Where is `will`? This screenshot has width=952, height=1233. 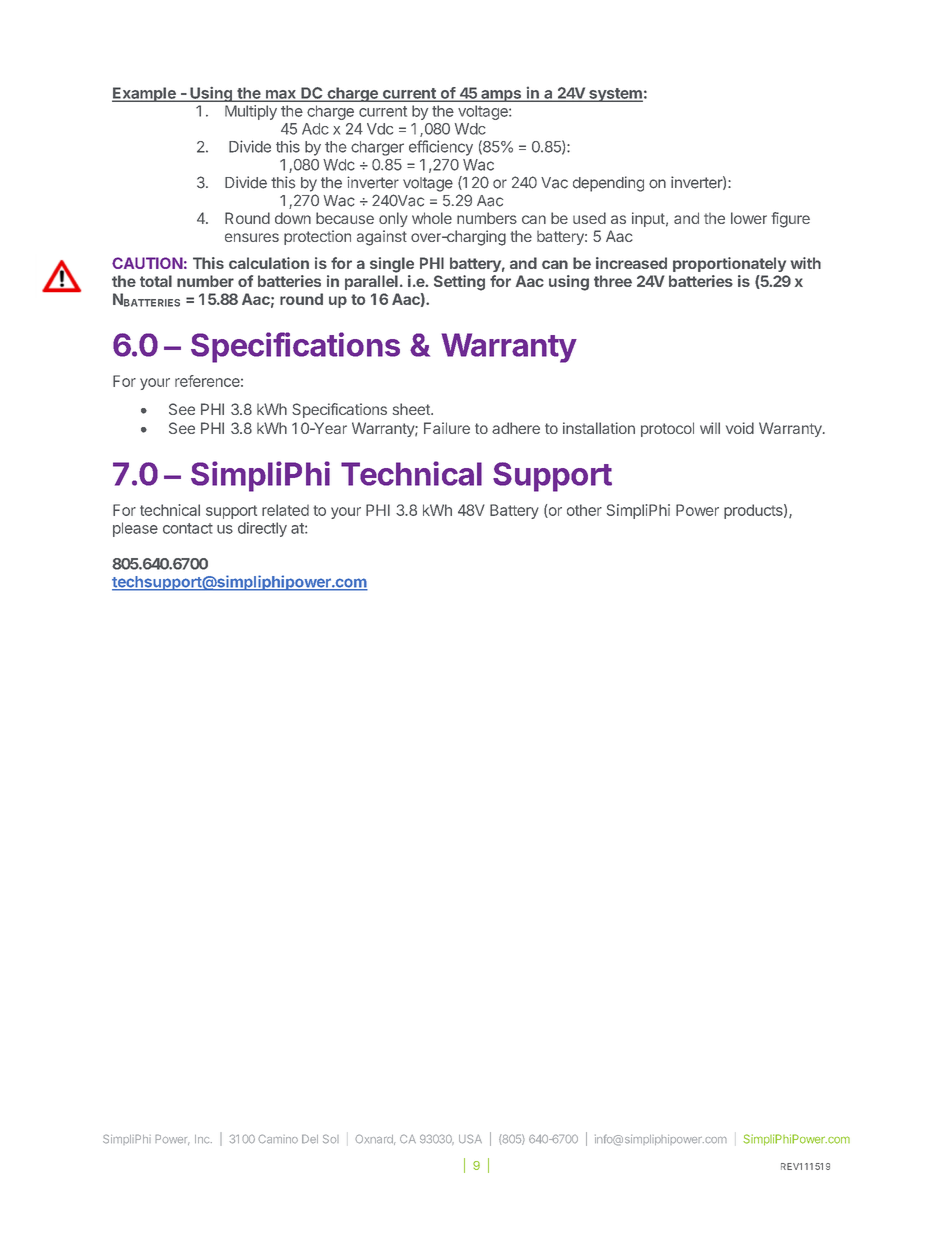
will is located at coordinates (710, 428).
